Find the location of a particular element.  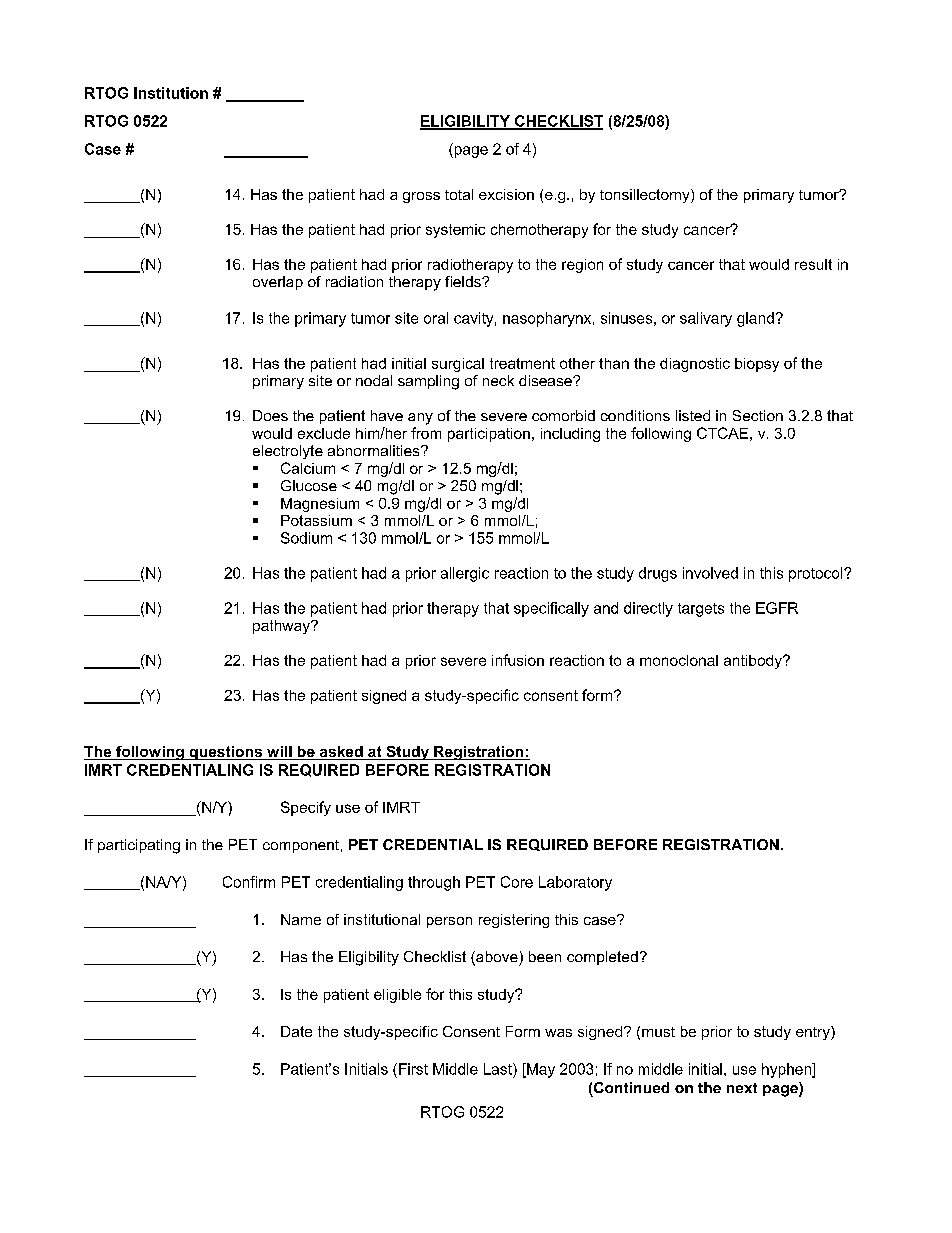

infusion is located at coordinates (518, 660).
